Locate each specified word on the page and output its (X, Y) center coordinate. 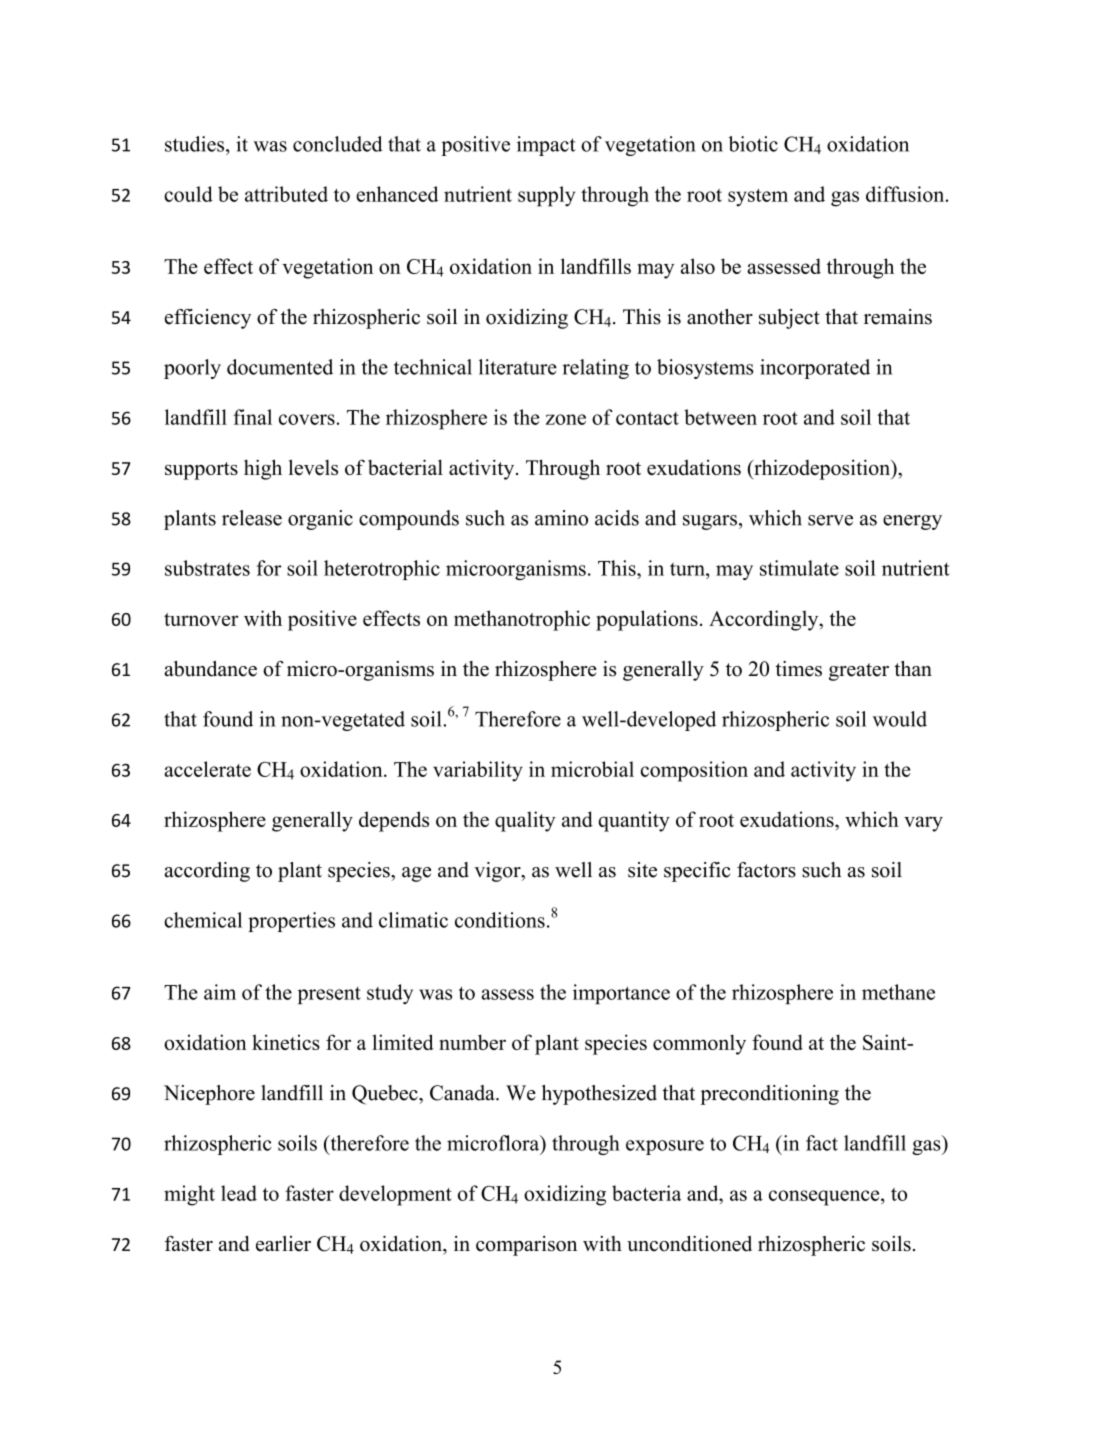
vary (923, 824)
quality (525, 821)
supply (546, 196)
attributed (286, 194)
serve (830, 520)
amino (561, 518)
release (252, 518)
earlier (283, 1244)
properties (291, 922)
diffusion (906, 194)
